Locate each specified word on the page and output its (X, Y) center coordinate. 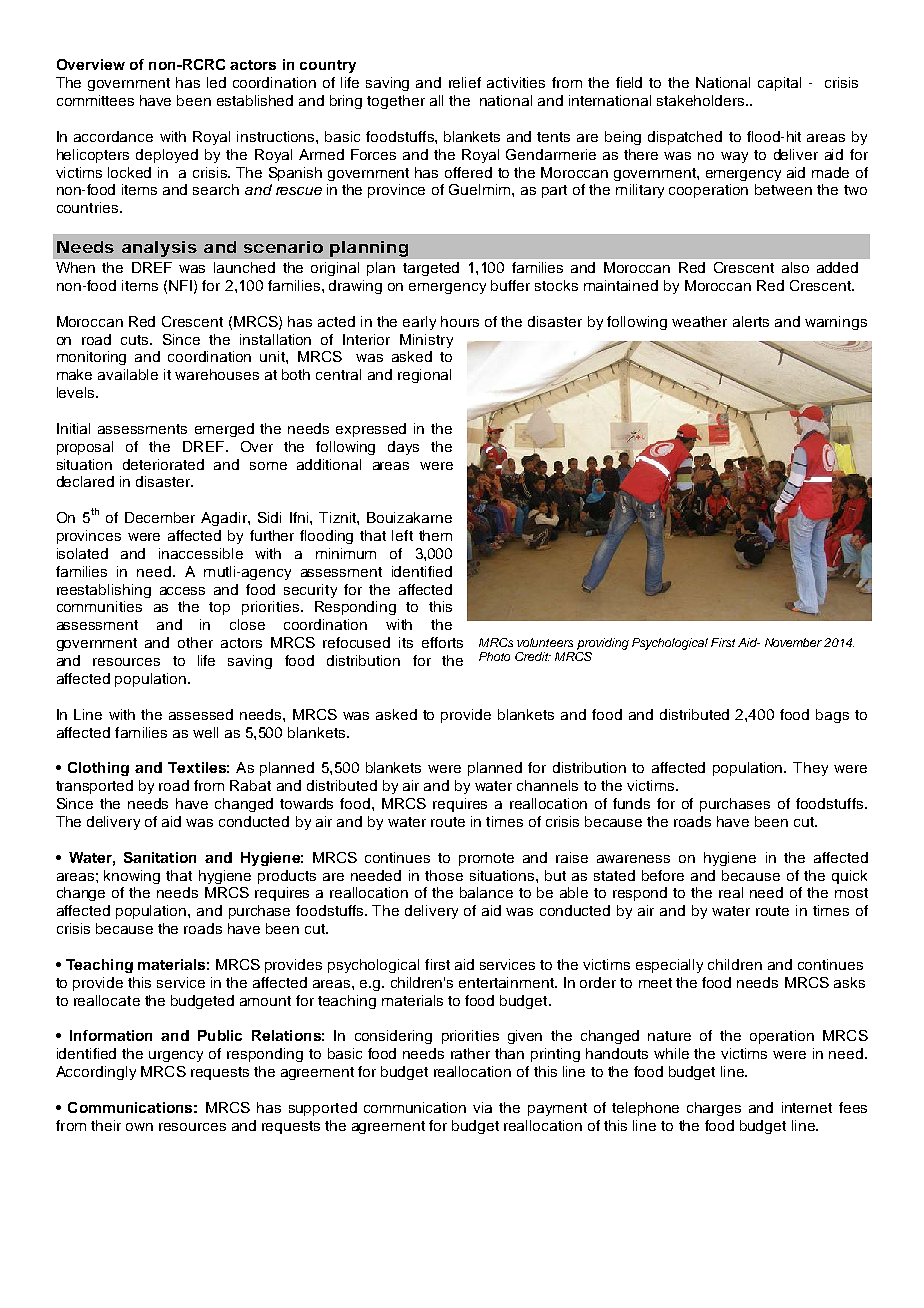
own (139, 1127)
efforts (442, 642)
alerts (751, 321)
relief (465, 82)
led (216, 82)
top (219, 608)
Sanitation (160, 857)
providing (603, 644)
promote (486, 859)
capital (779, 84)
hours (460, 321)
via (482, 1107)
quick (849, 877)
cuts (136, 340)
